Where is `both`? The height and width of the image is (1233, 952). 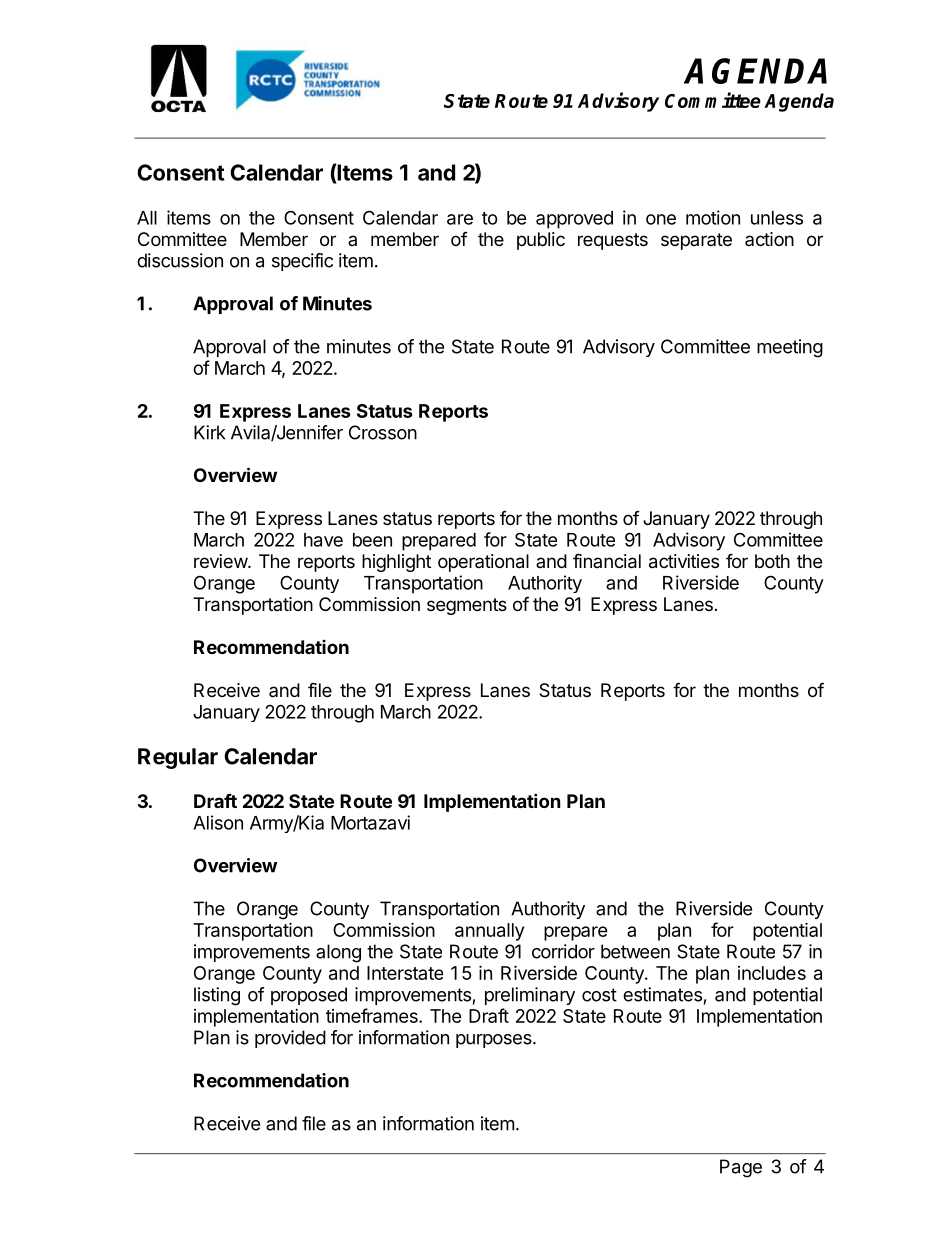 both is located at coordinates (772, 561).
